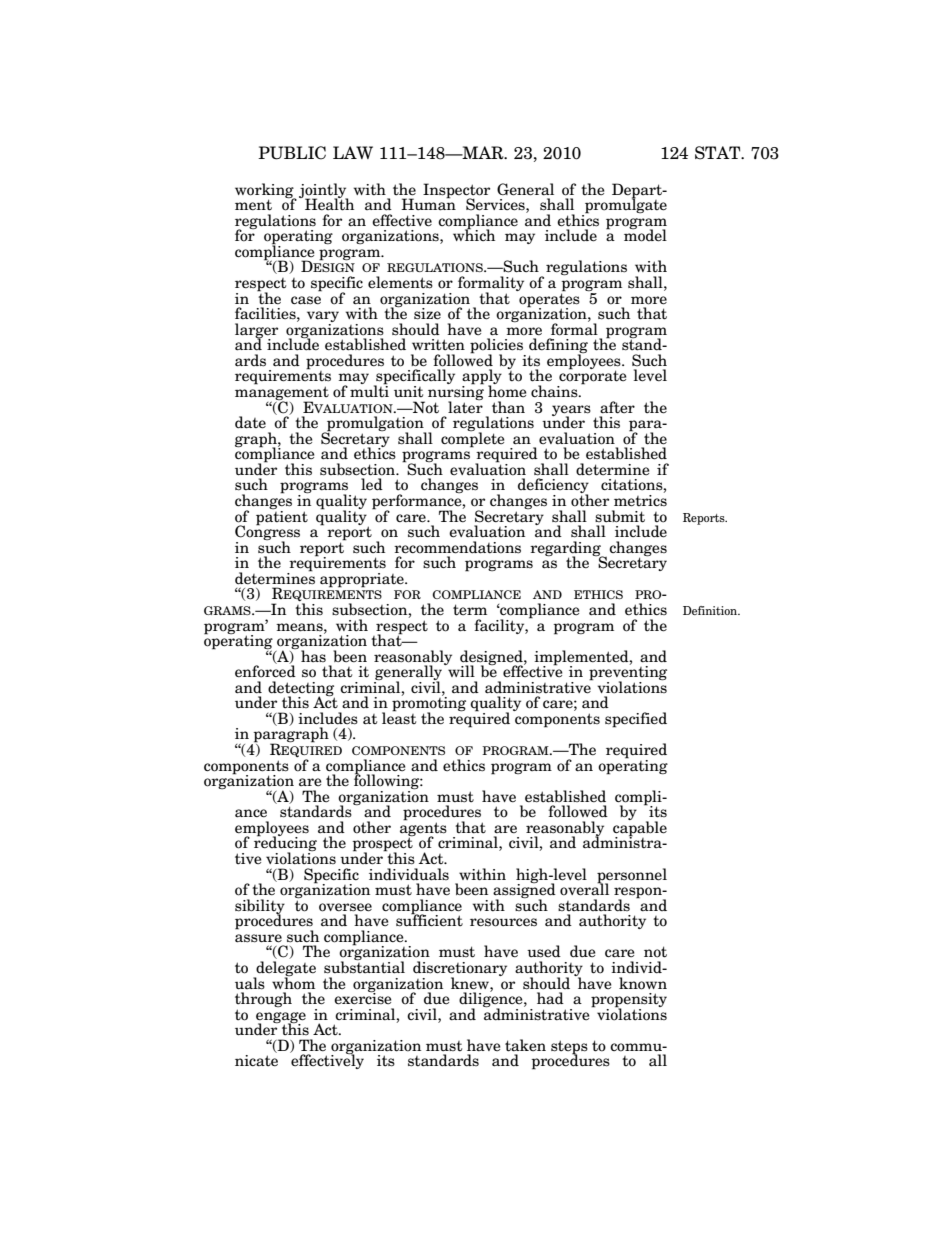  What do you see at coordinates (711, 610) in the image?
I see `Definition` at bounding box center [711, 610].
